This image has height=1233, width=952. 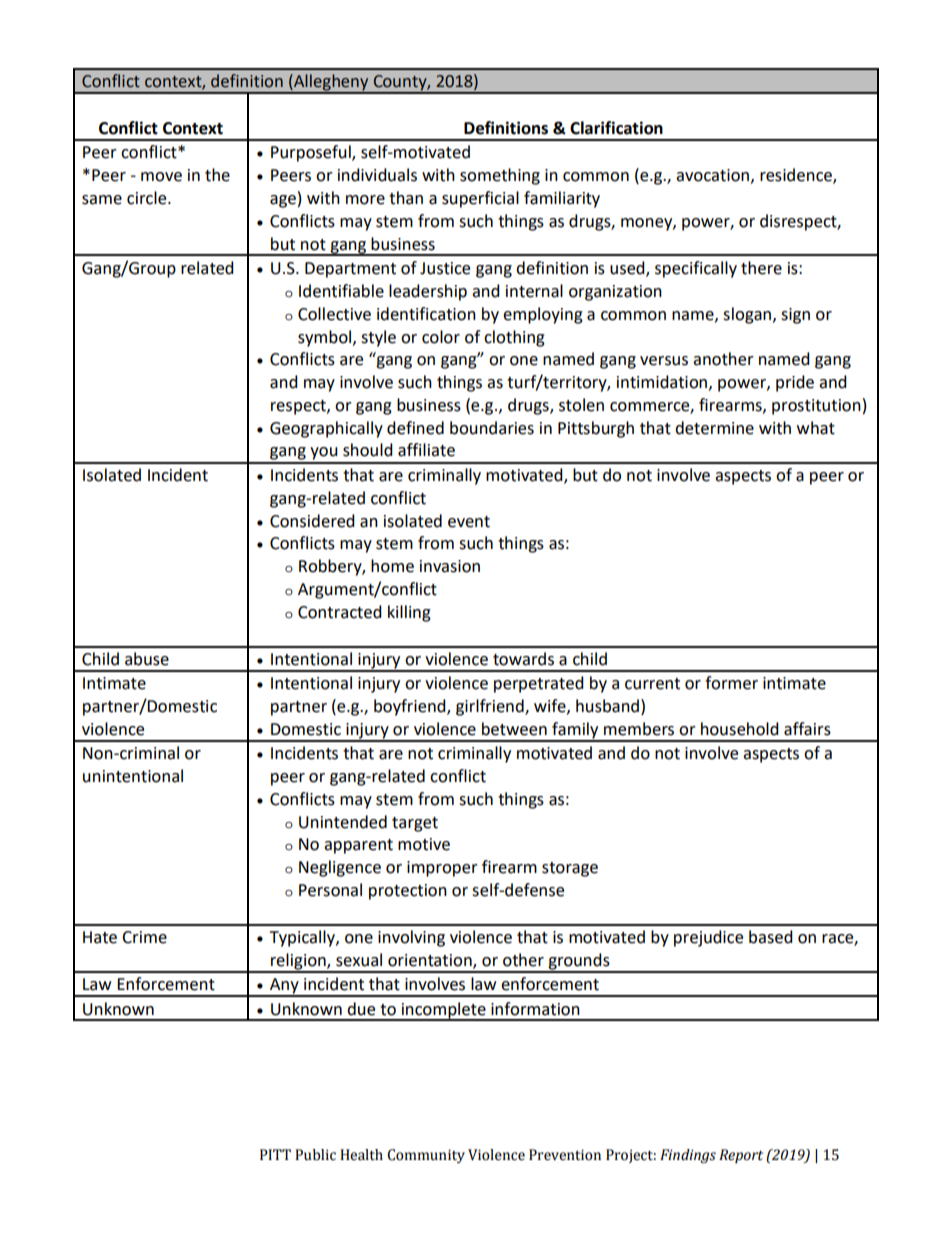 What do you see at coordinates (147, 659) in the image?
I see `abuse` at bounding box center [147, 659].
